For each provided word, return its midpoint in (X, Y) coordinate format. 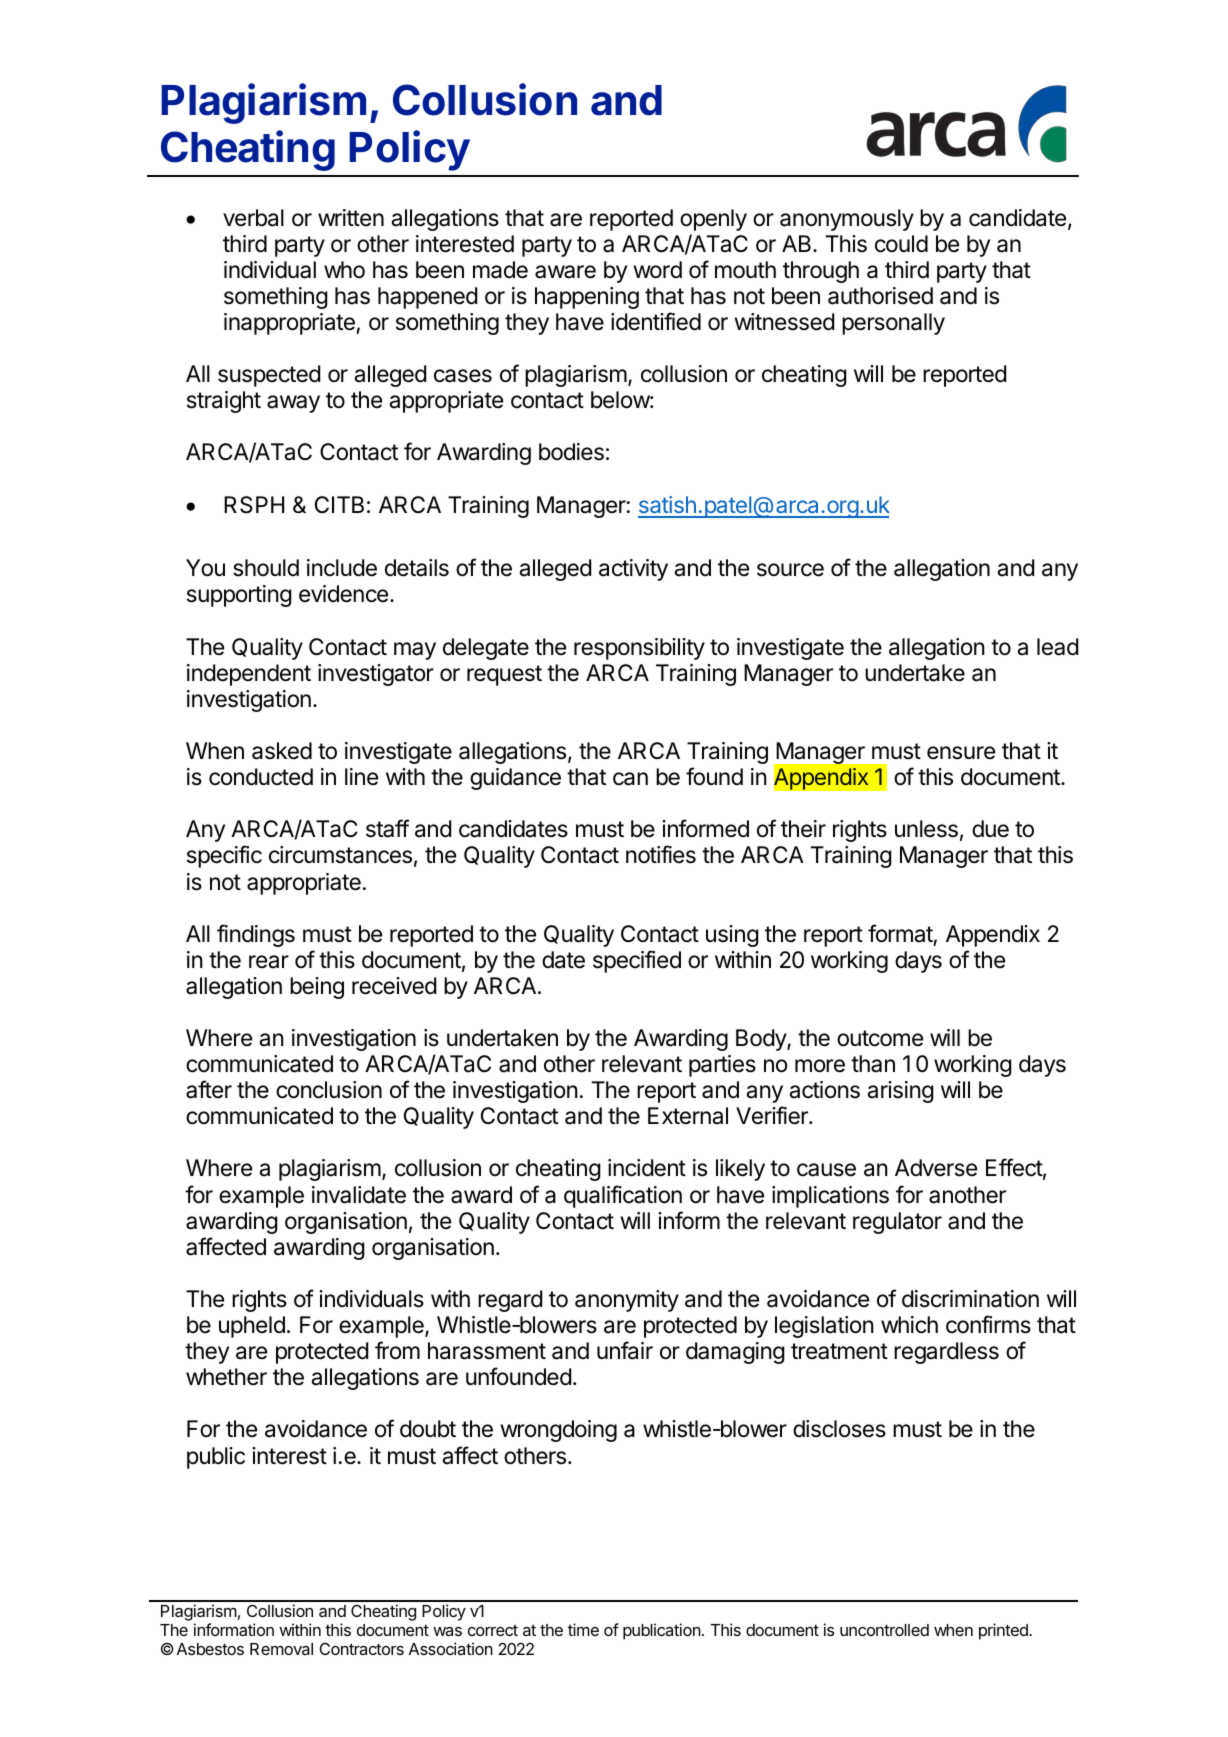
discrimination (970, 1299)
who (344, 269)
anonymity (627, 1301)
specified (637, 961)
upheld (252, 1327)
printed (1004, 1631)
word (658, 270)
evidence (343, 594)
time (583, 1629)
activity (633, 570)
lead (1057, 647)
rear (269, 962)
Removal (281, 1649)
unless (926, 829)
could (901, 244)
